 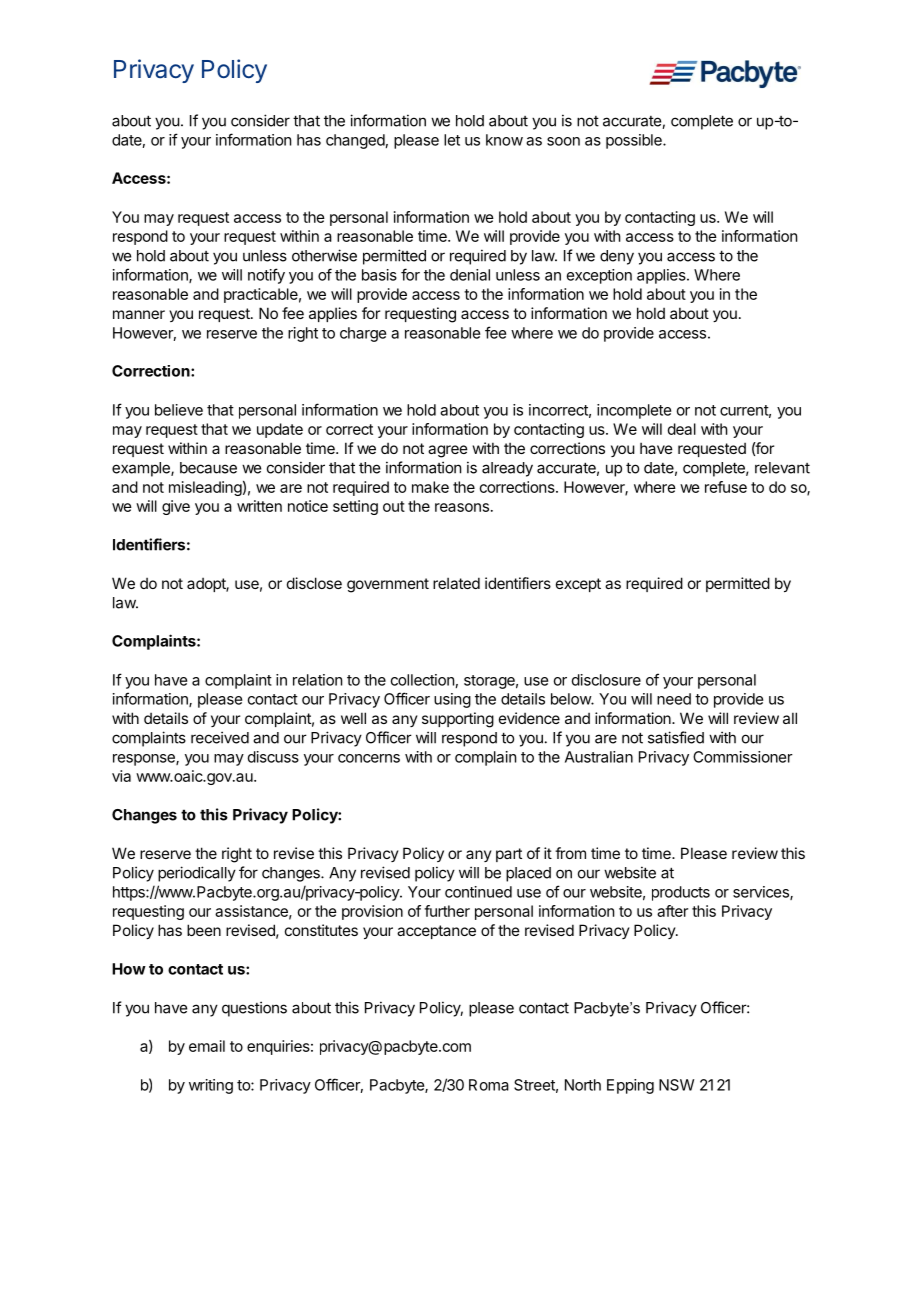 I want to click on changed, so click(x=355, y=141).
